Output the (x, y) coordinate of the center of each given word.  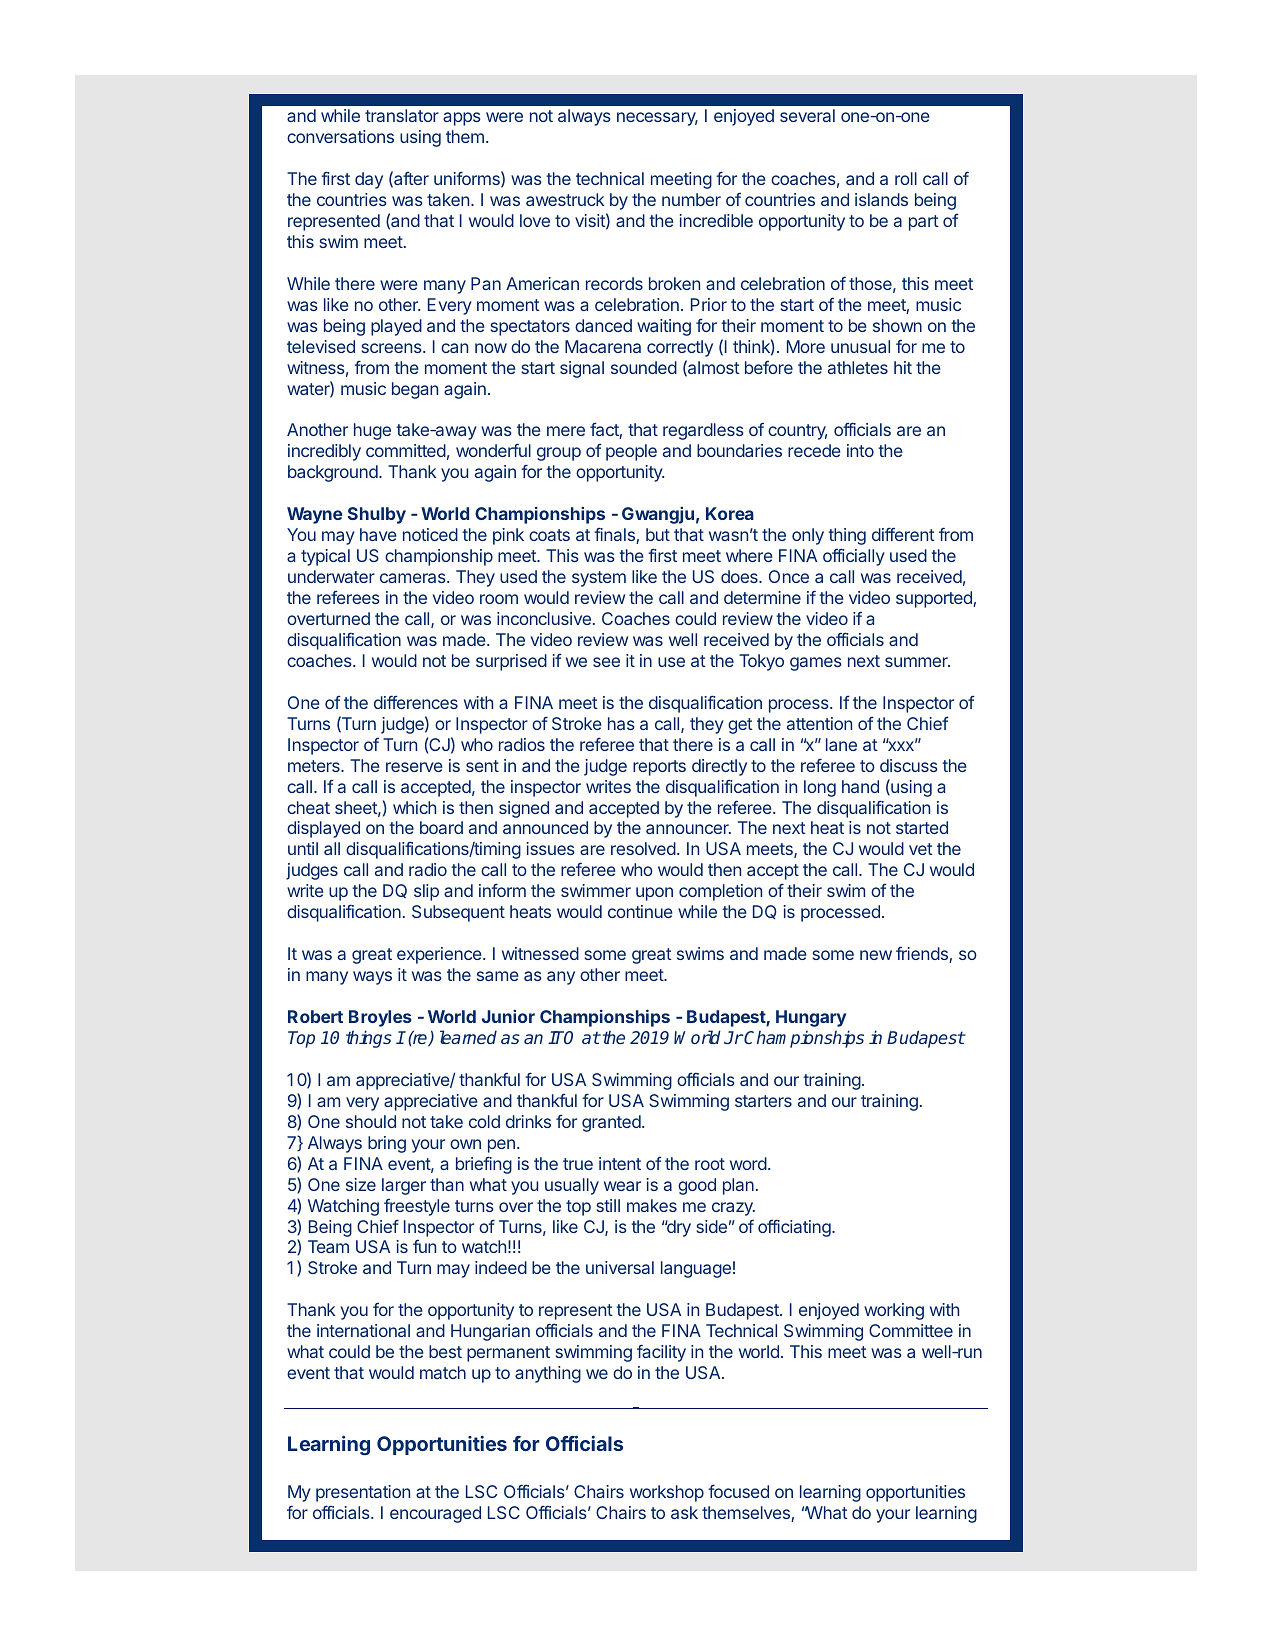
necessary (657, 119)
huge (372, 431)
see (606, 662)
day (369, 180)
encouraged (435, 1514)
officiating (794, 1228)
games (816, 664)
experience (440, 955)
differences (416, 702)
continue (640, 911)
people (631, 452)
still (608, 1205)
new (876, 955)
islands (881, 199)
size (361, 1184)
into (860, 450)
